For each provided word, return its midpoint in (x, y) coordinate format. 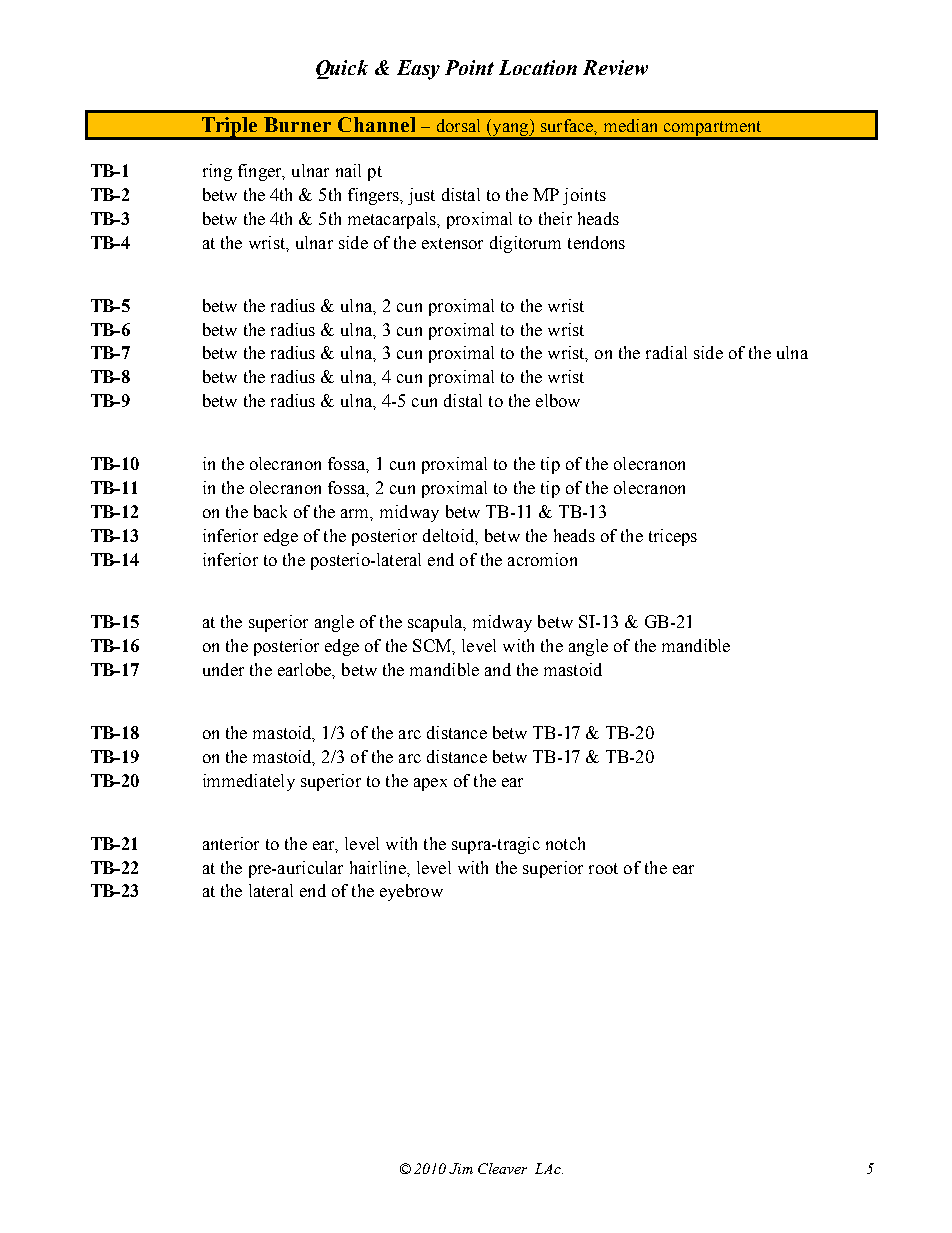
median (630, 125)
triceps (673, 537)
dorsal (458, 125)
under (223, 669)
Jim (461, 1168)
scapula (436, 623)
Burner (297, 124)
